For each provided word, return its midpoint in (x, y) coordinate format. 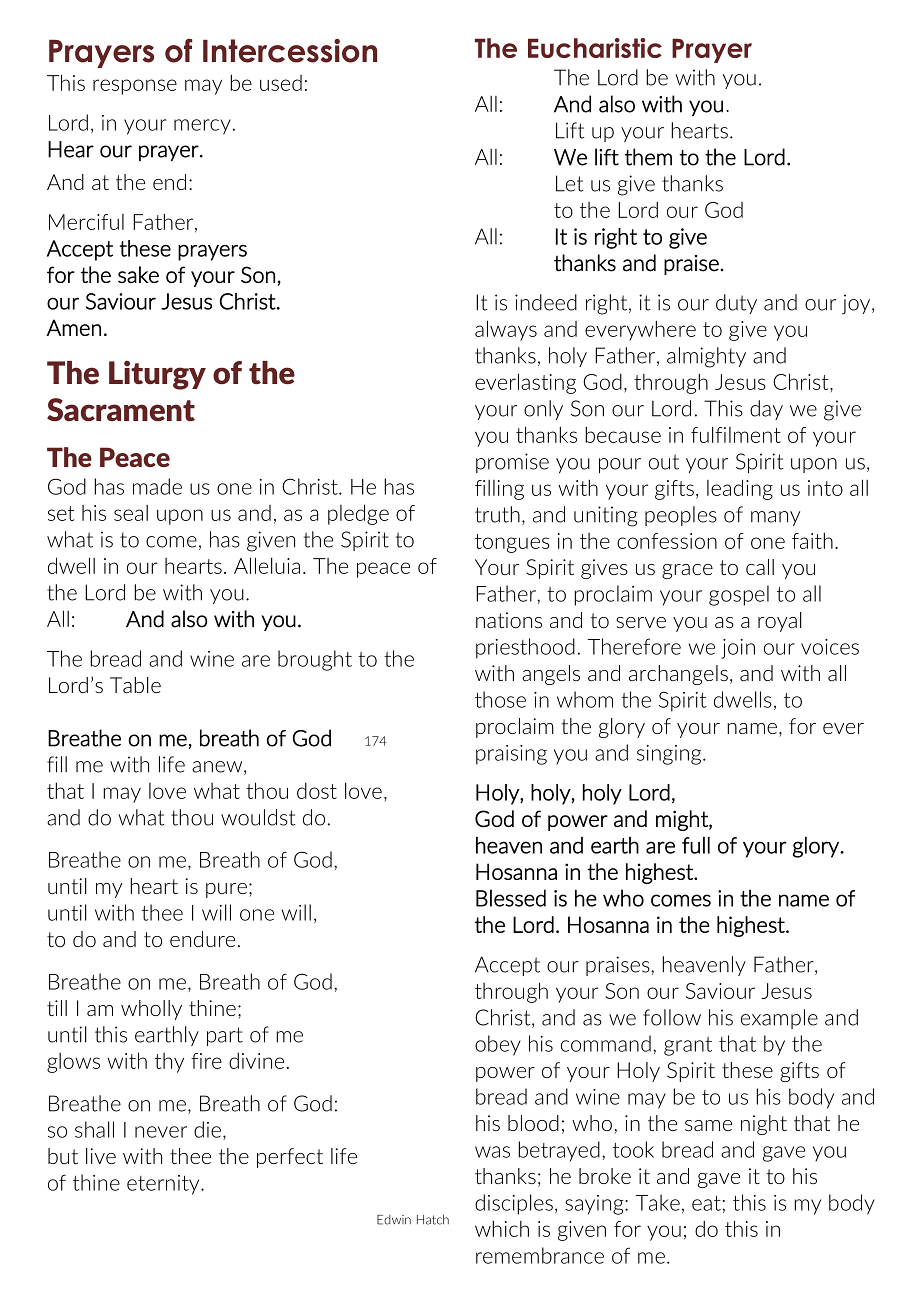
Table (135, 685)
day (766, 410)
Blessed (511, 898)
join (738, 649)
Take (658, 1202)
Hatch (433, 1219)
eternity (164, 1185)
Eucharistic (595, 48)
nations (509, 620)
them (648, 157)
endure (202, 939)
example (779, 1019)
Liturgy (157, 375)
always (506, 330)
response (135, 87)
